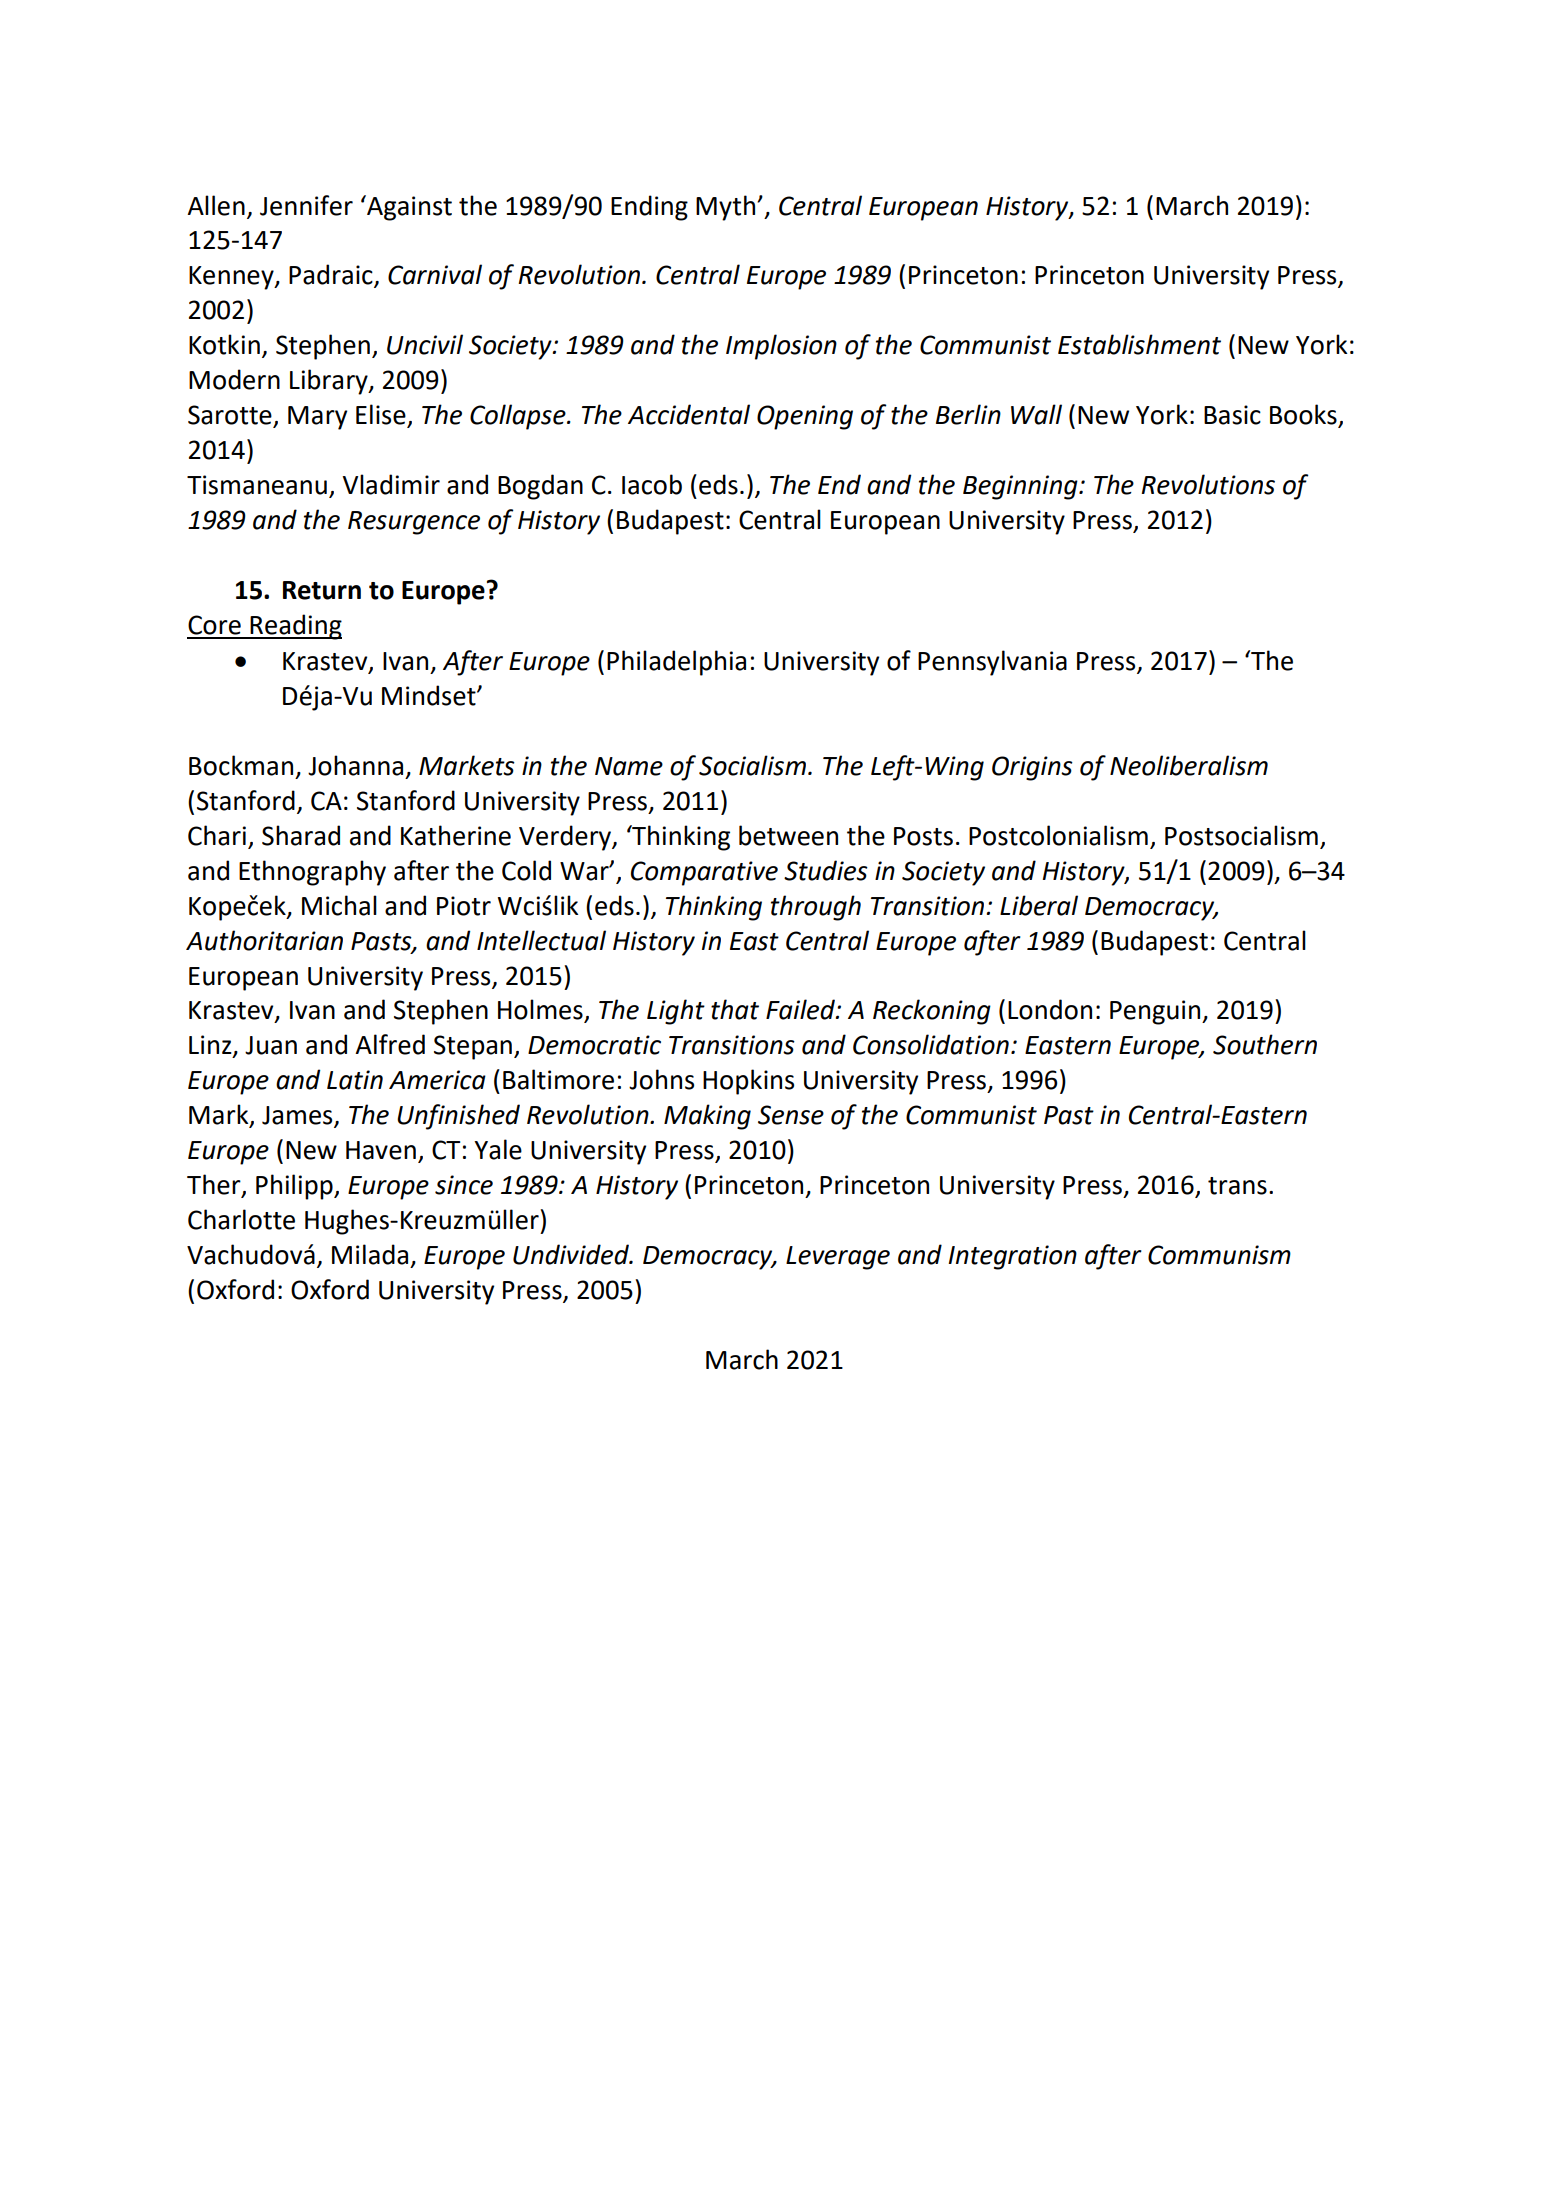  I want to click on Johanna, so click(355, 765).
